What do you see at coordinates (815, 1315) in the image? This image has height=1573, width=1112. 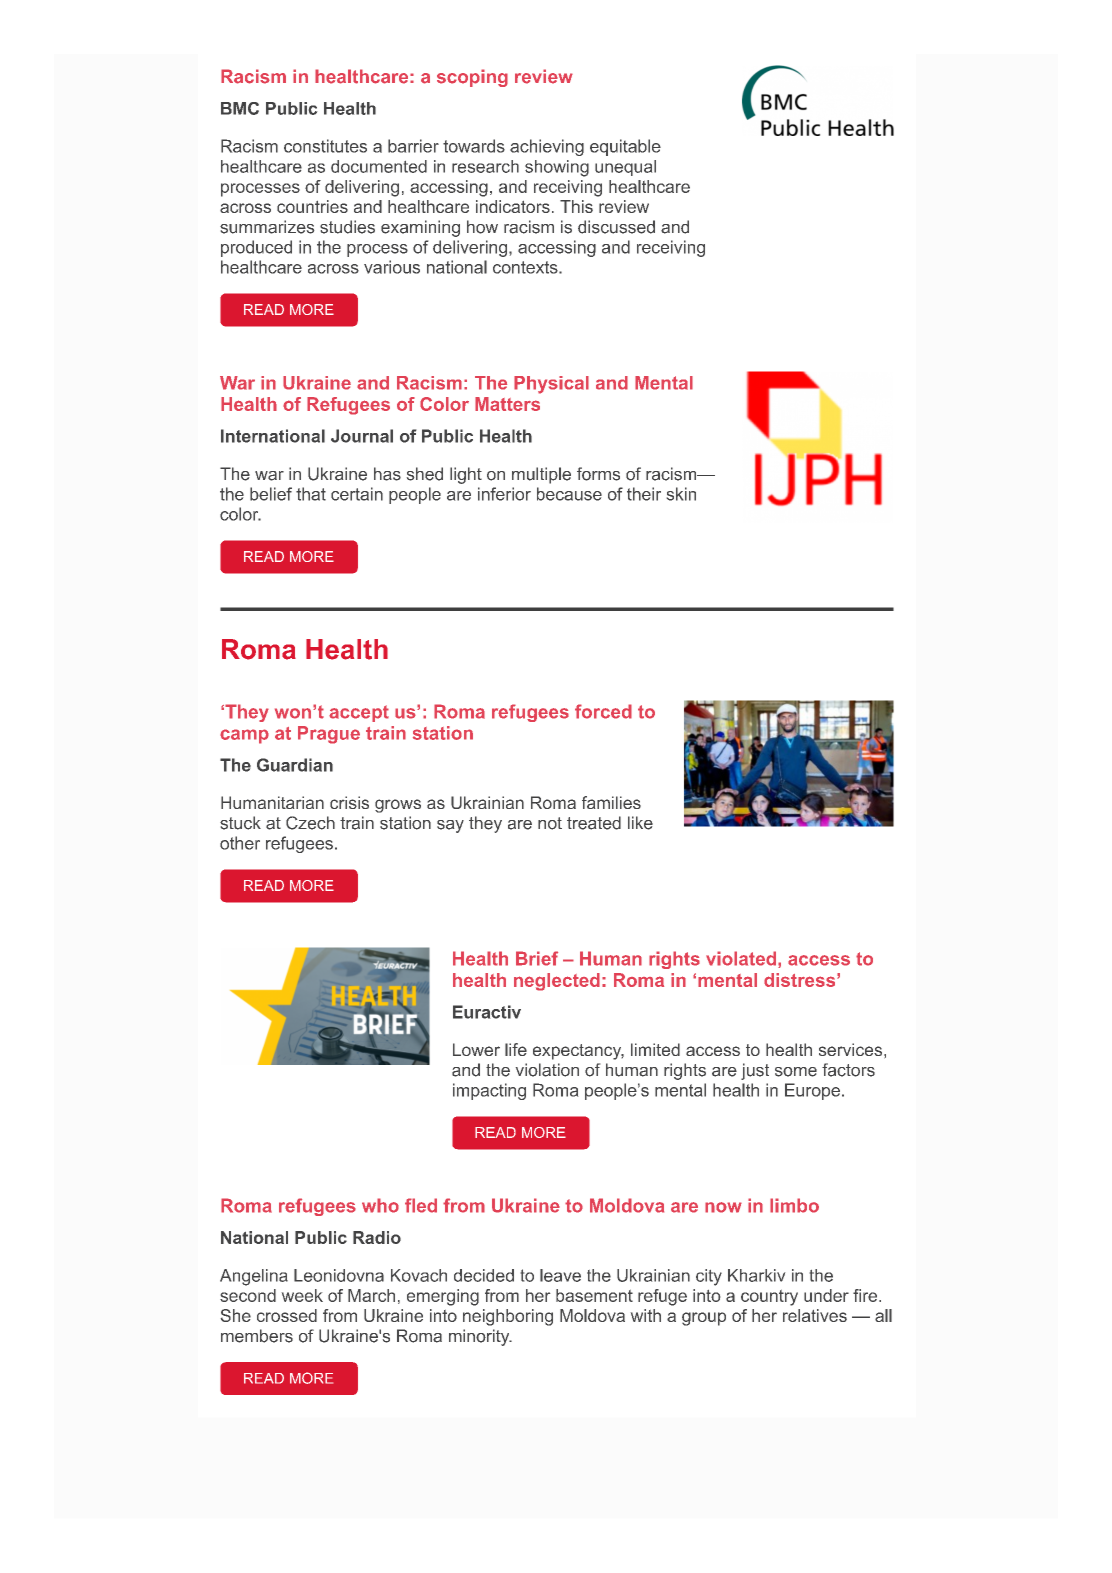 I see `relatives` at bounding box center [815, 1315].
